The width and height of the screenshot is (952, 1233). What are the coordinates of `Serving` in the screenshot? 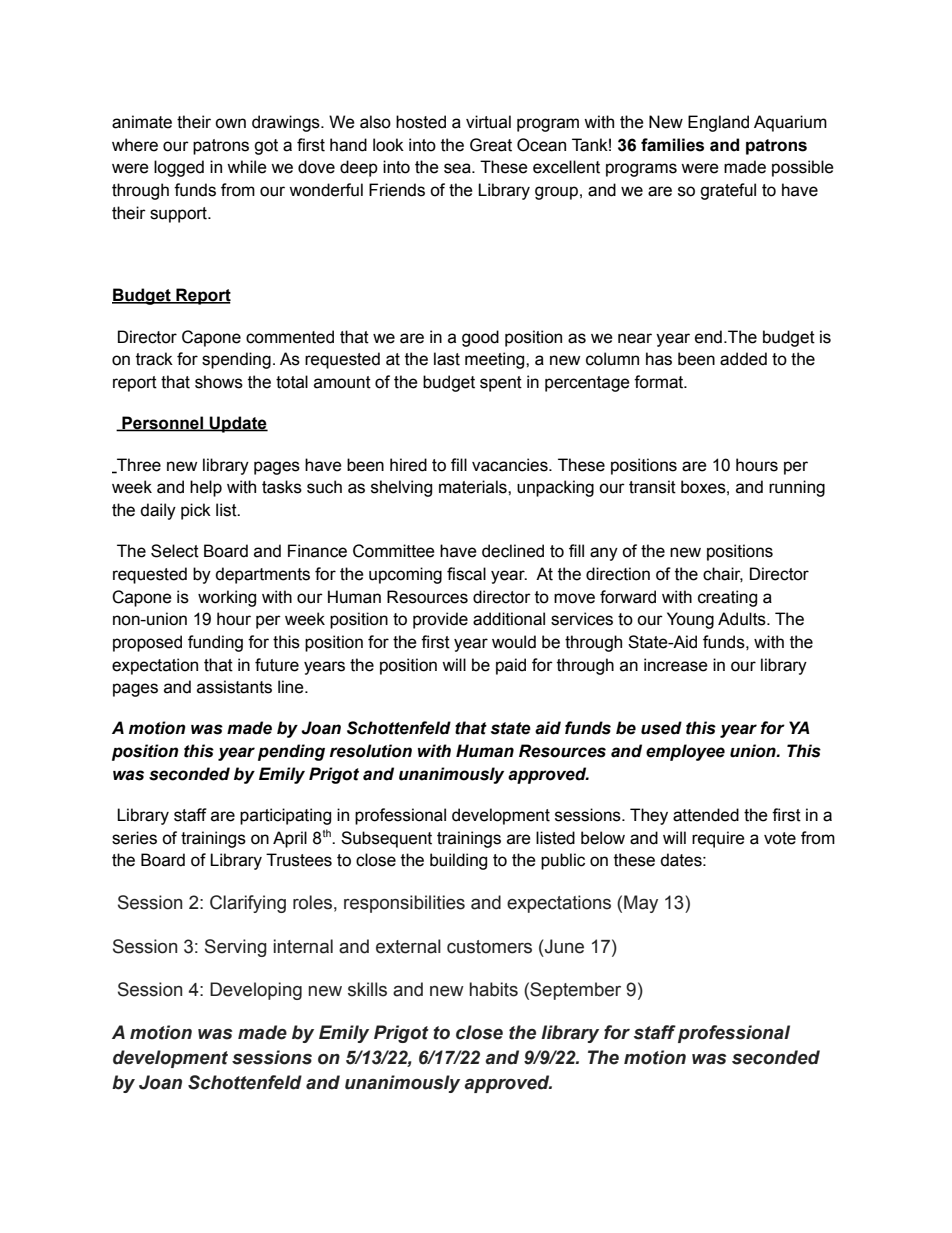 It's located at (236, 948).
